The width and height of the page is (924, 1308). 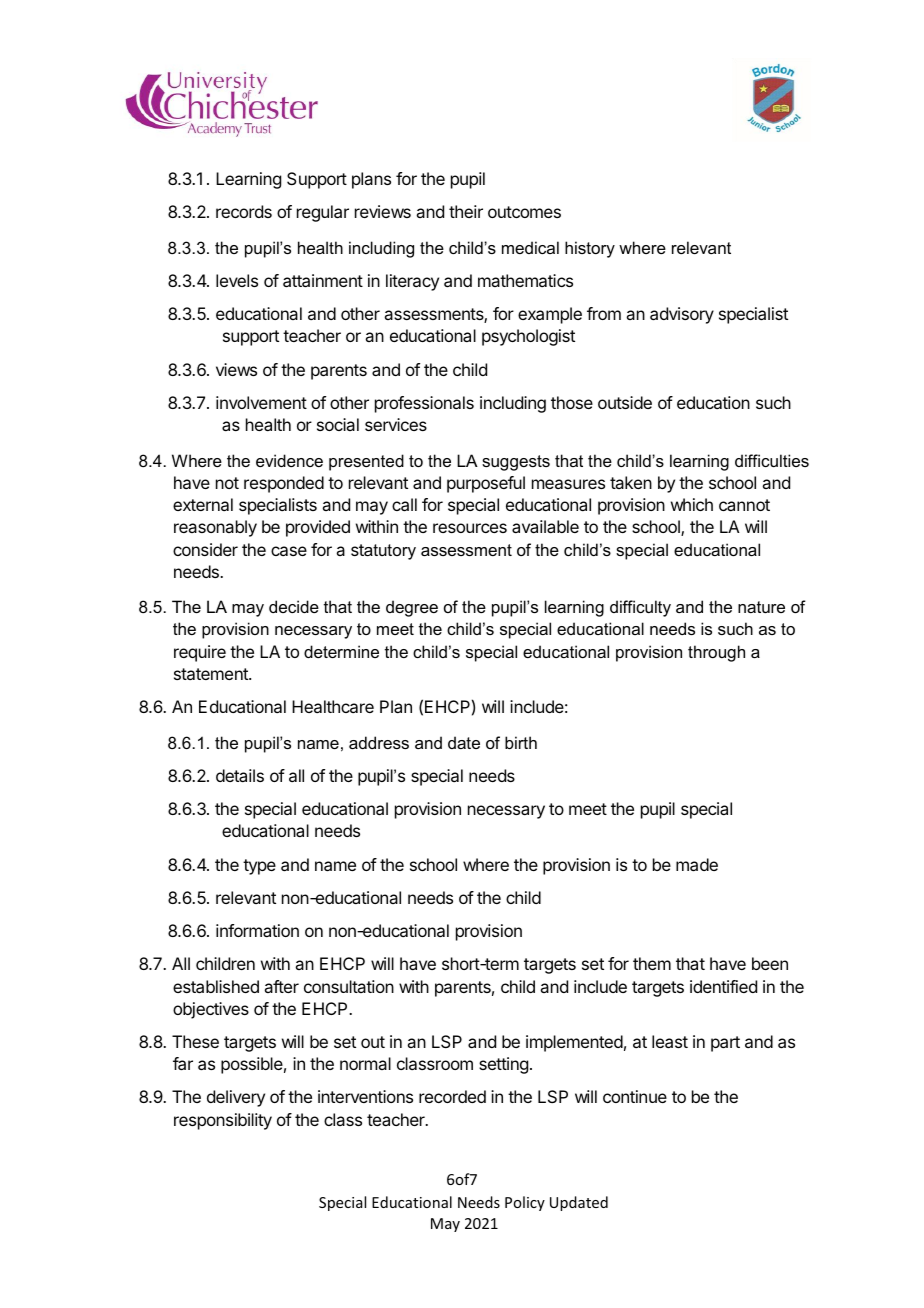 I want to click on records, so click(x=244, y=211).
